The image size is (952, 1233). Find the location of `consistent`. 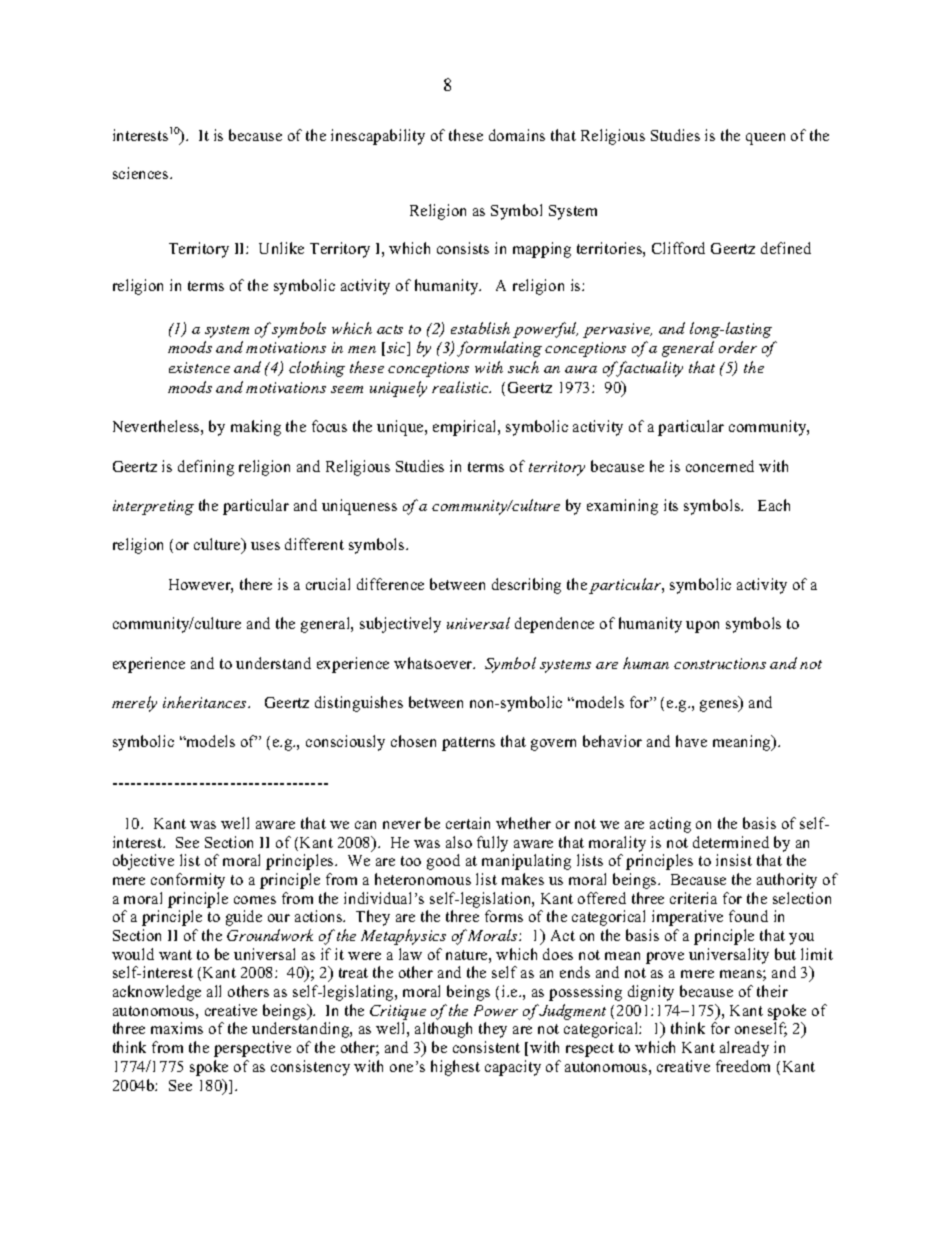

consistent is located at coordinates (486, 1047).
